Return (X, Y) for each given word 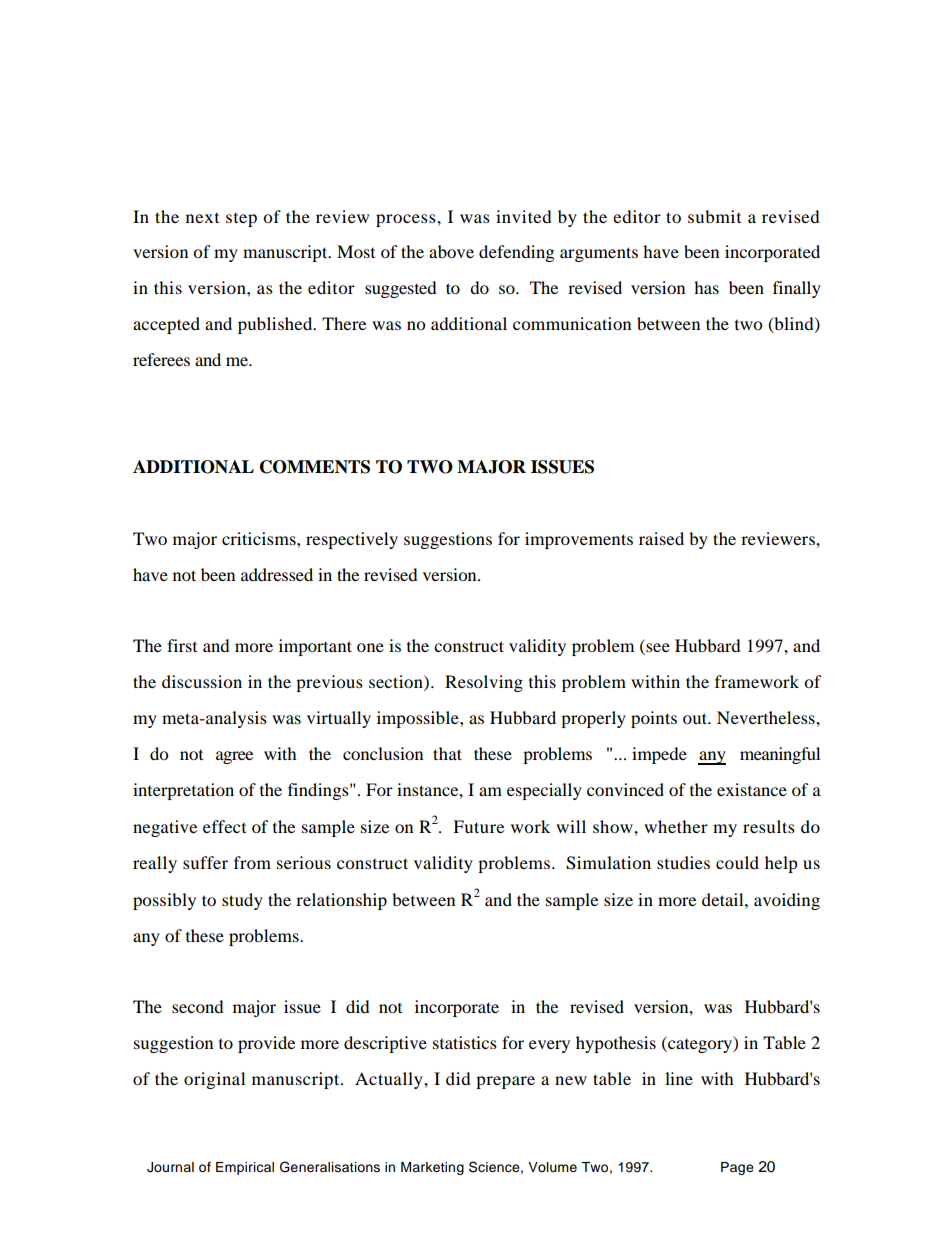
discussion (202, 681)
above (451, 251)
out (696, 718)
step (241, 220)
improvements (579, 540)
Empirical (245, 1168)
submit (714, 216)
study (242, 901)
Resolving (484, 683)
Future (478, 826)
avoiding (787, 901)
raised (661, 538)
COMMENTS (315, 467)
